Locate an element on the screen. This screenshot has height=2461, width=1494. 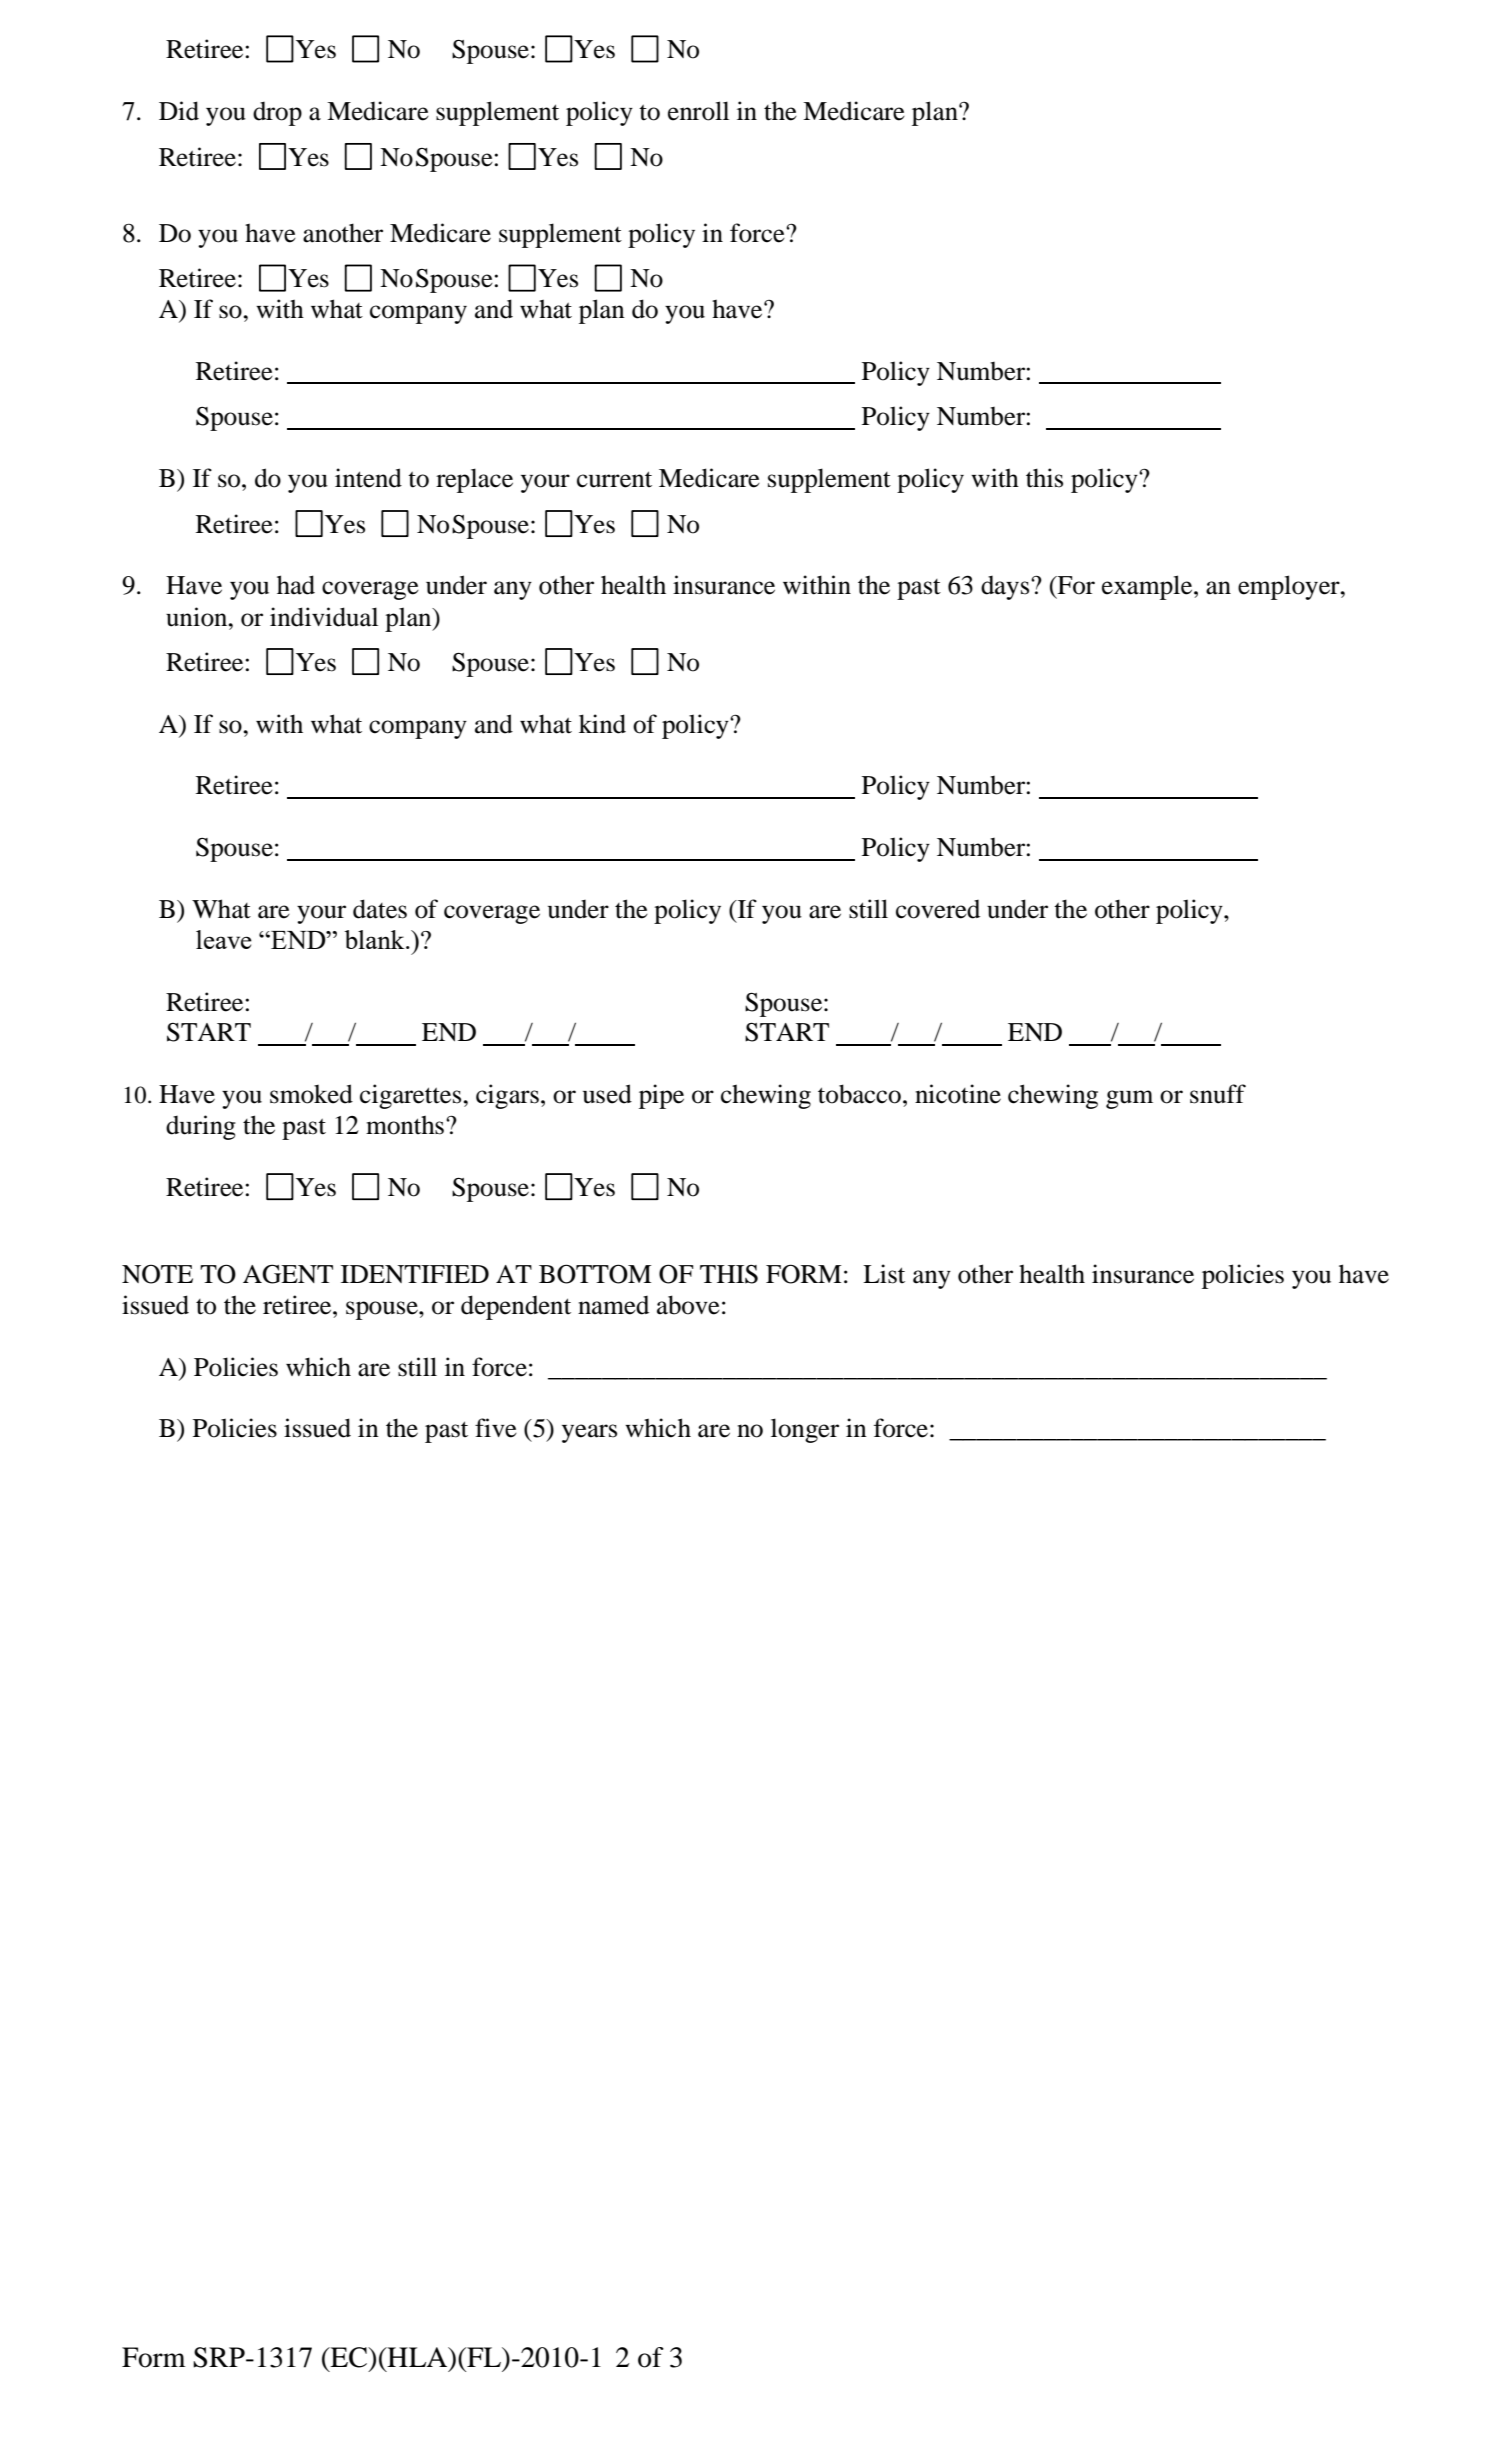
covered is located at coordinates (938, 909).
